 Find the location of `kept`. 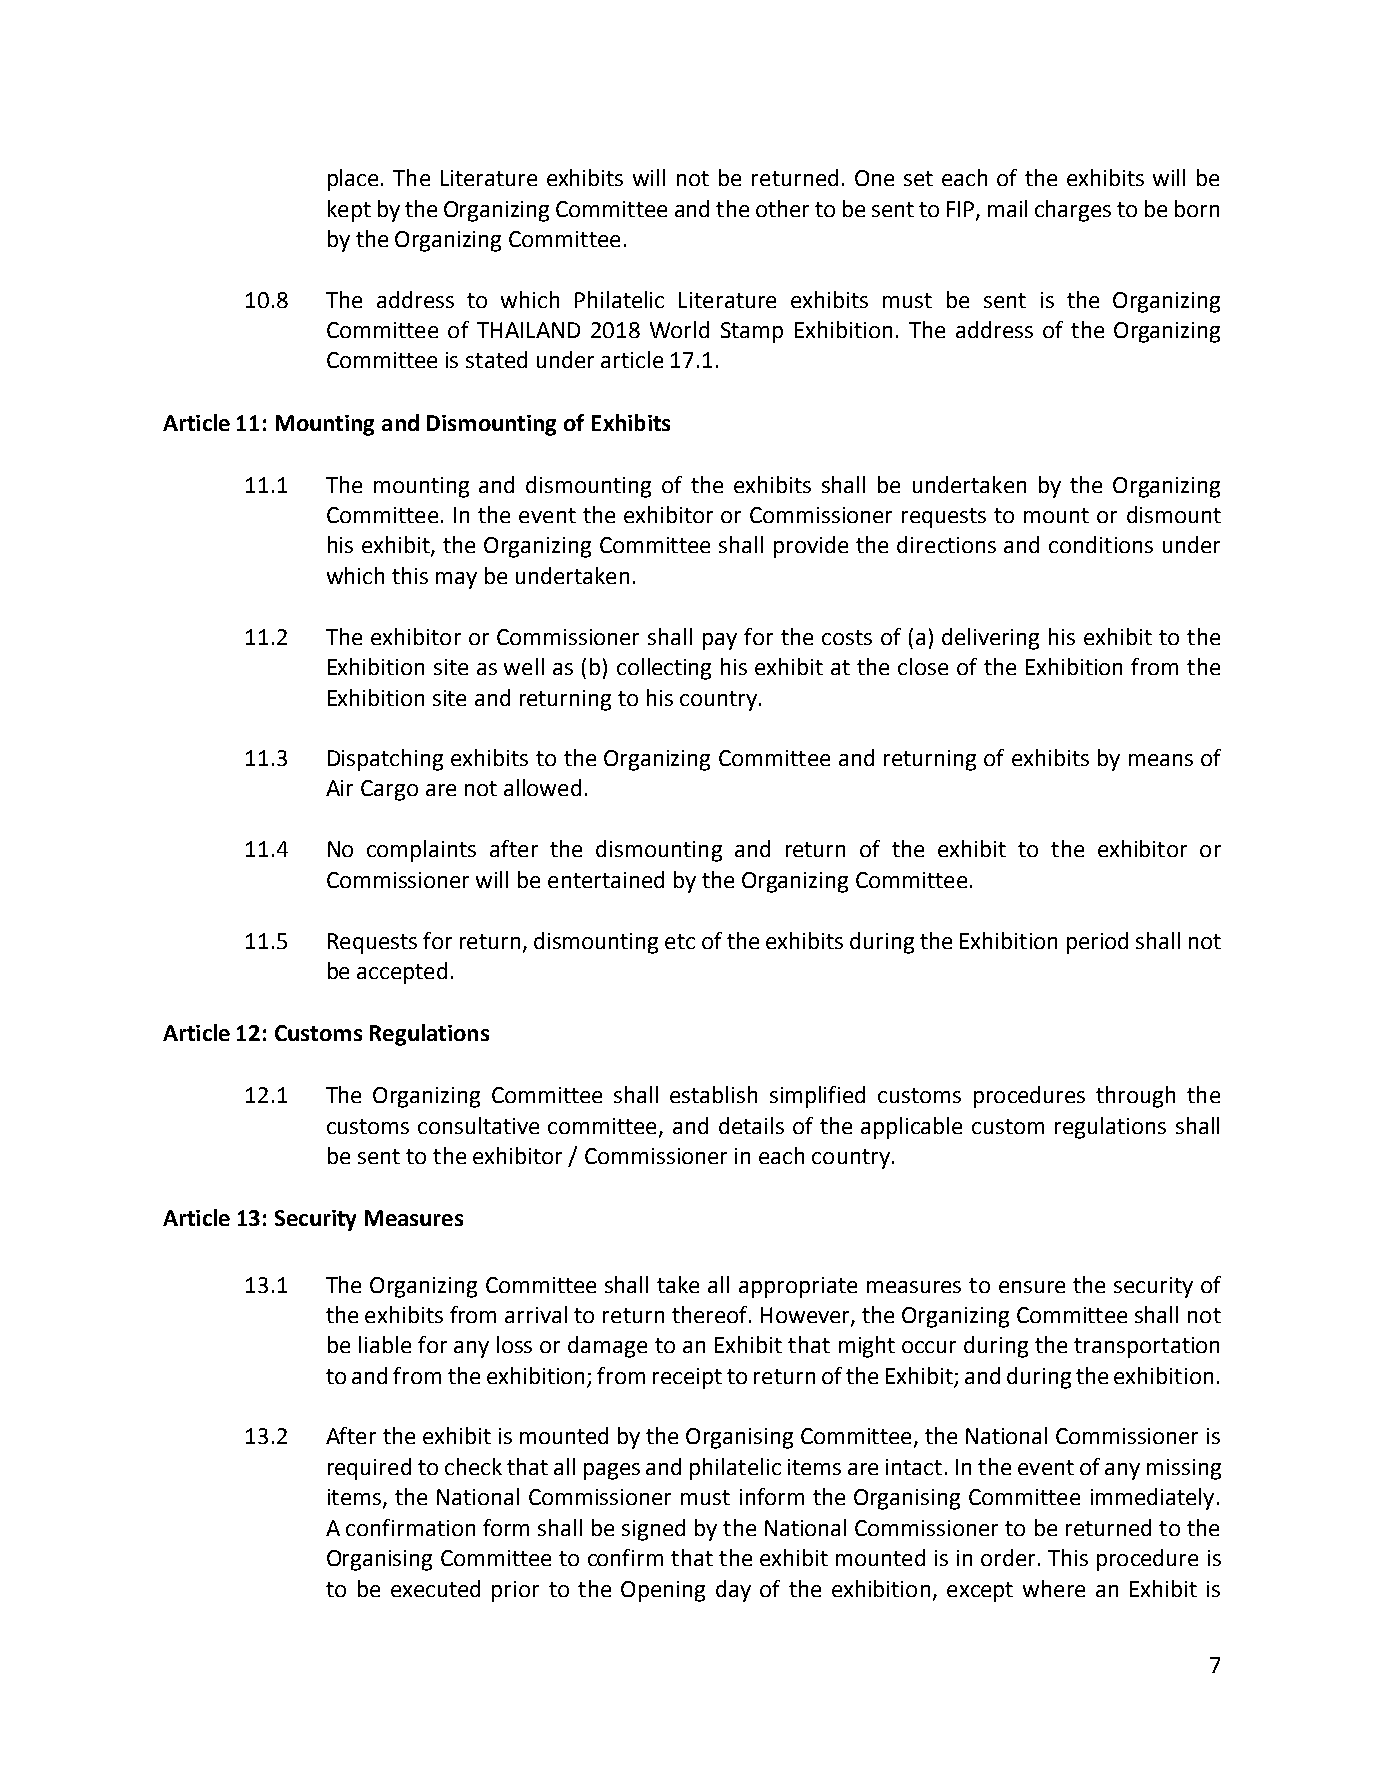

kept is located at coordinates (349, 211).
